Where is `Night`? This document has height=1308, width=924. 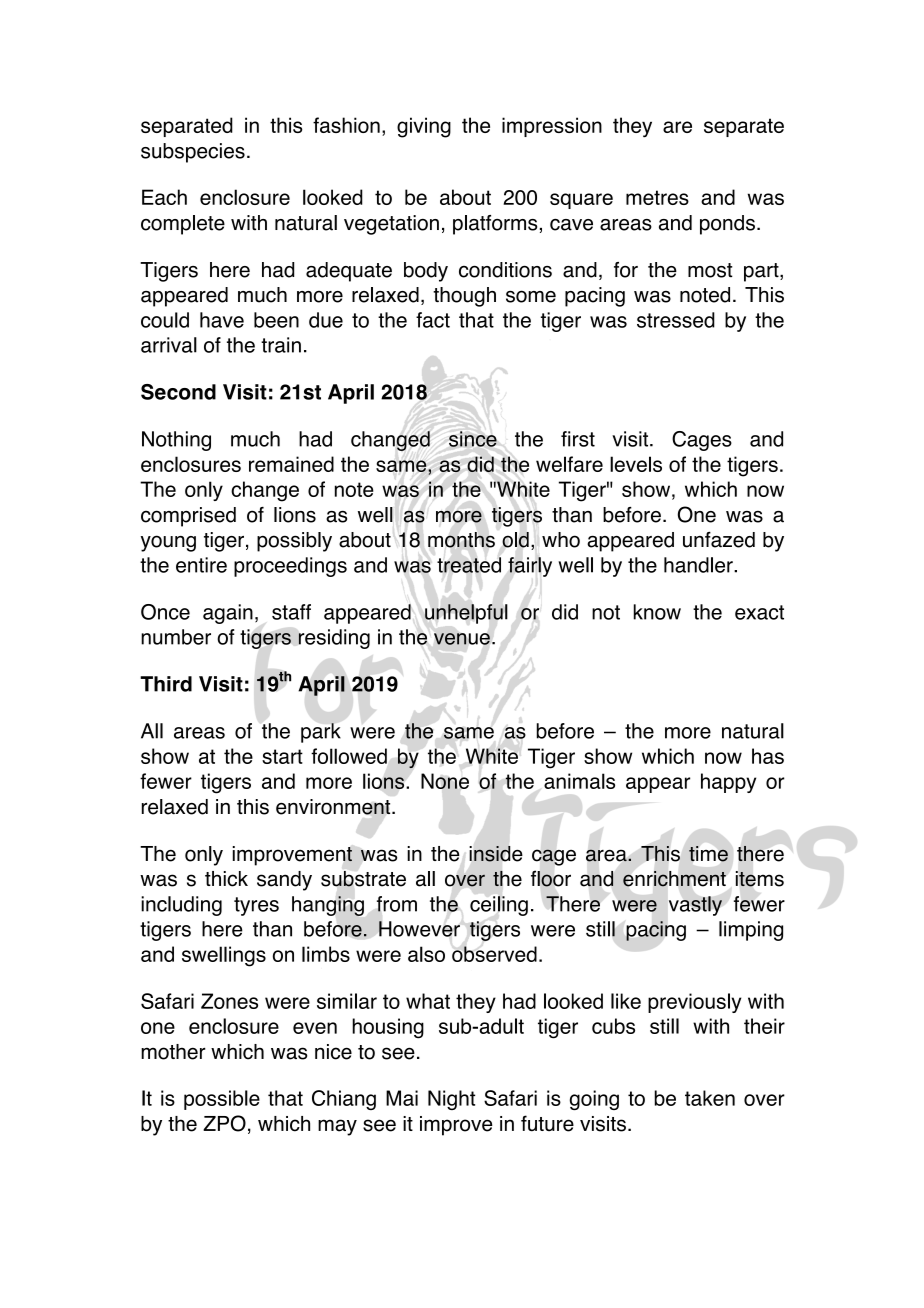
Night is located at coordinates (451, 1100).
